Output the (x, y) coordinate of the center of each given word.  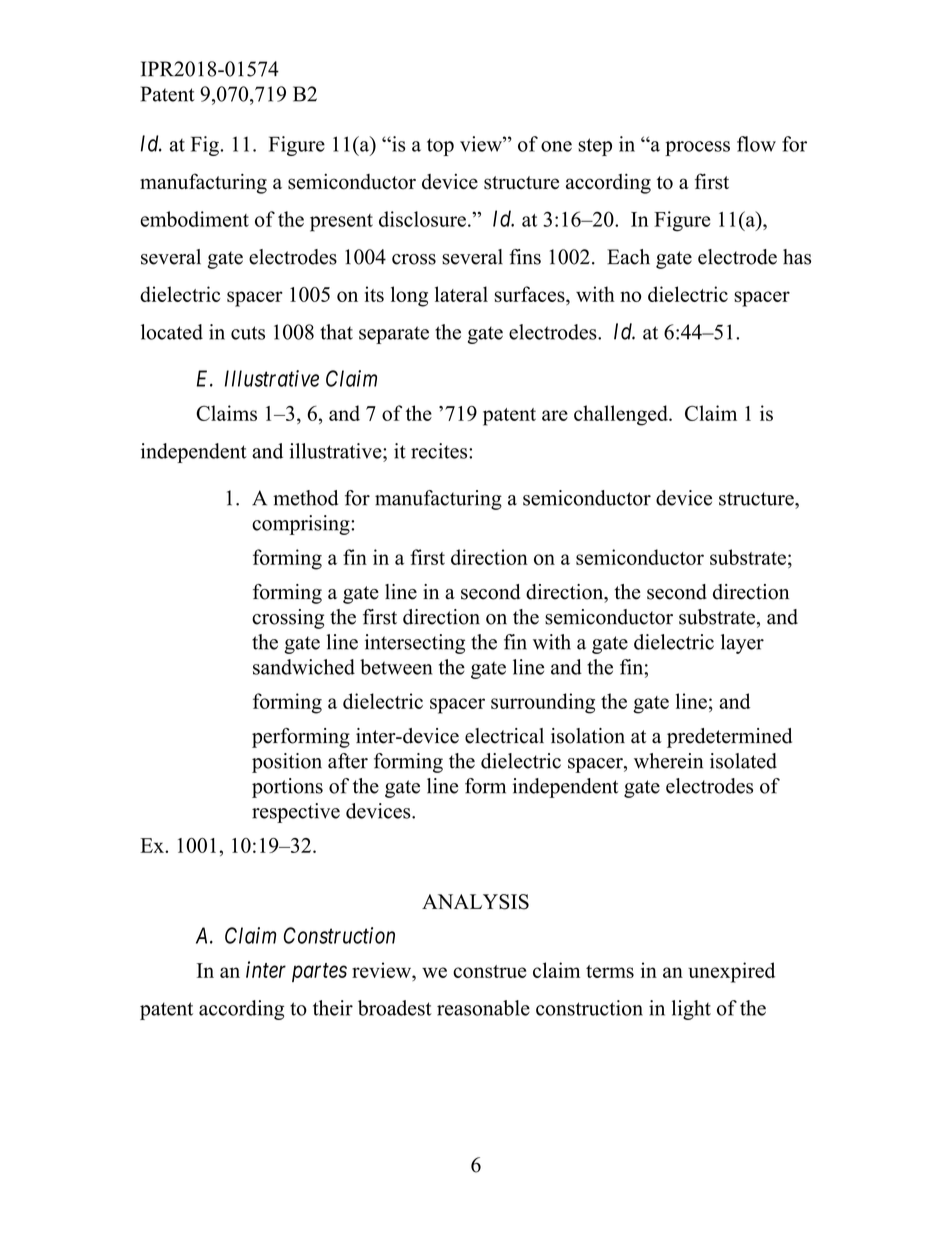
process (697, 148)
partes (319, 972)
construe (490, 971)
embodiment (194, 219)
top (440, 147)
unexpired (731, 972)
